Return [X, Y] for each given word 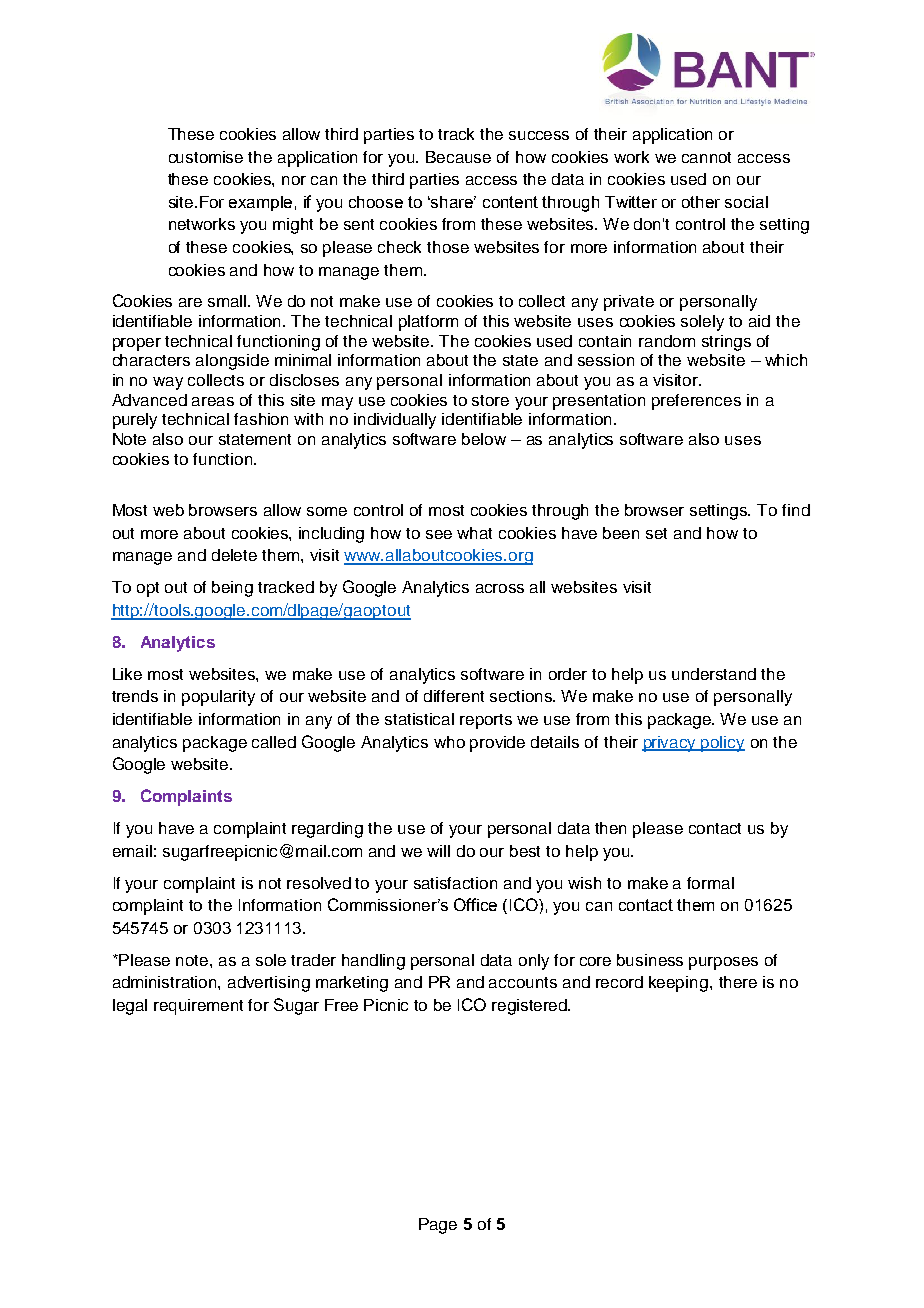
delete [234, 555]
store [490, 400]
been [621, 533]
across [500, 588]
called [274, 742]
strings [726, 343]
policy [722, 744]
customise [206, 157]
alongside [232, 362]
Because [458, 157]
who [449, 742]
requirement [198, 1007]
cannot [706, 157]
